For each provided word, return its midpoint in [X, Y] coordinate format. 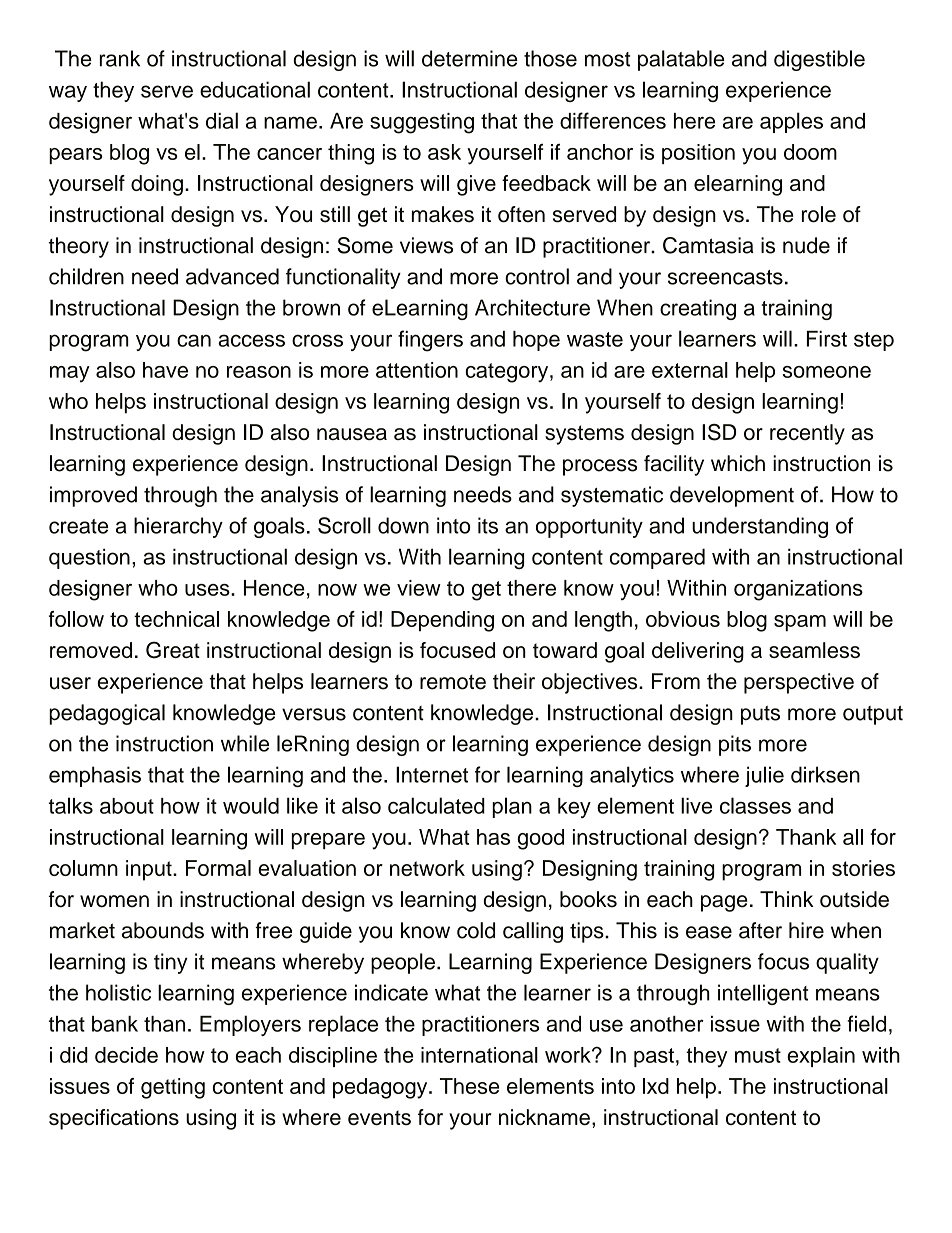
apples [791, 122]
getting [173, 1088]
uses [208, 590]
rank [120, 58]
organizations [798, 590]
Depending [442, 621]
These [469, 1086]
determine [470, 58]
